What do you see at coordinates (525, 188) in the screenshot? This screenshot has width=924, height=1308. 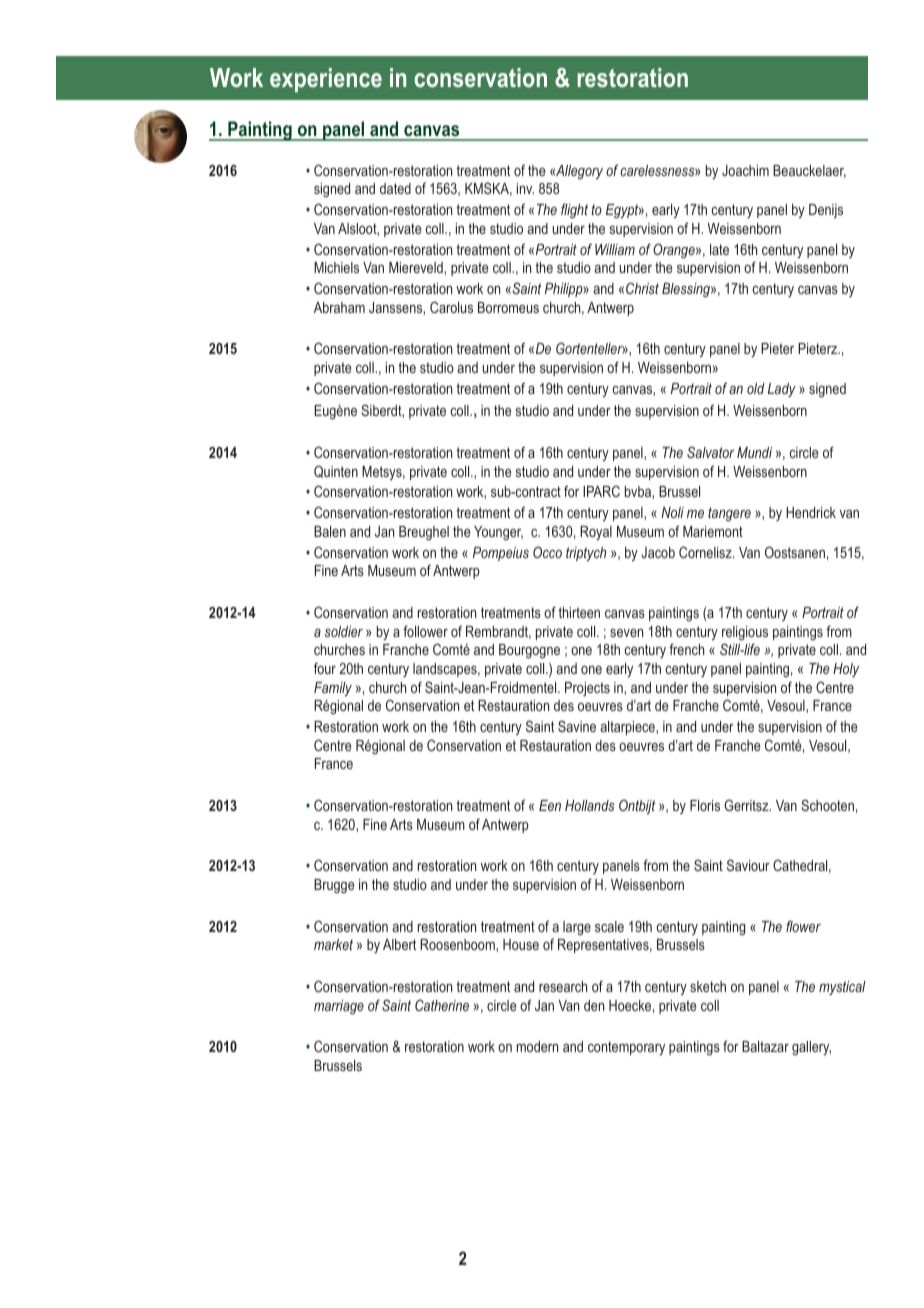 I see `inv` at bounding box center [525, 188].
